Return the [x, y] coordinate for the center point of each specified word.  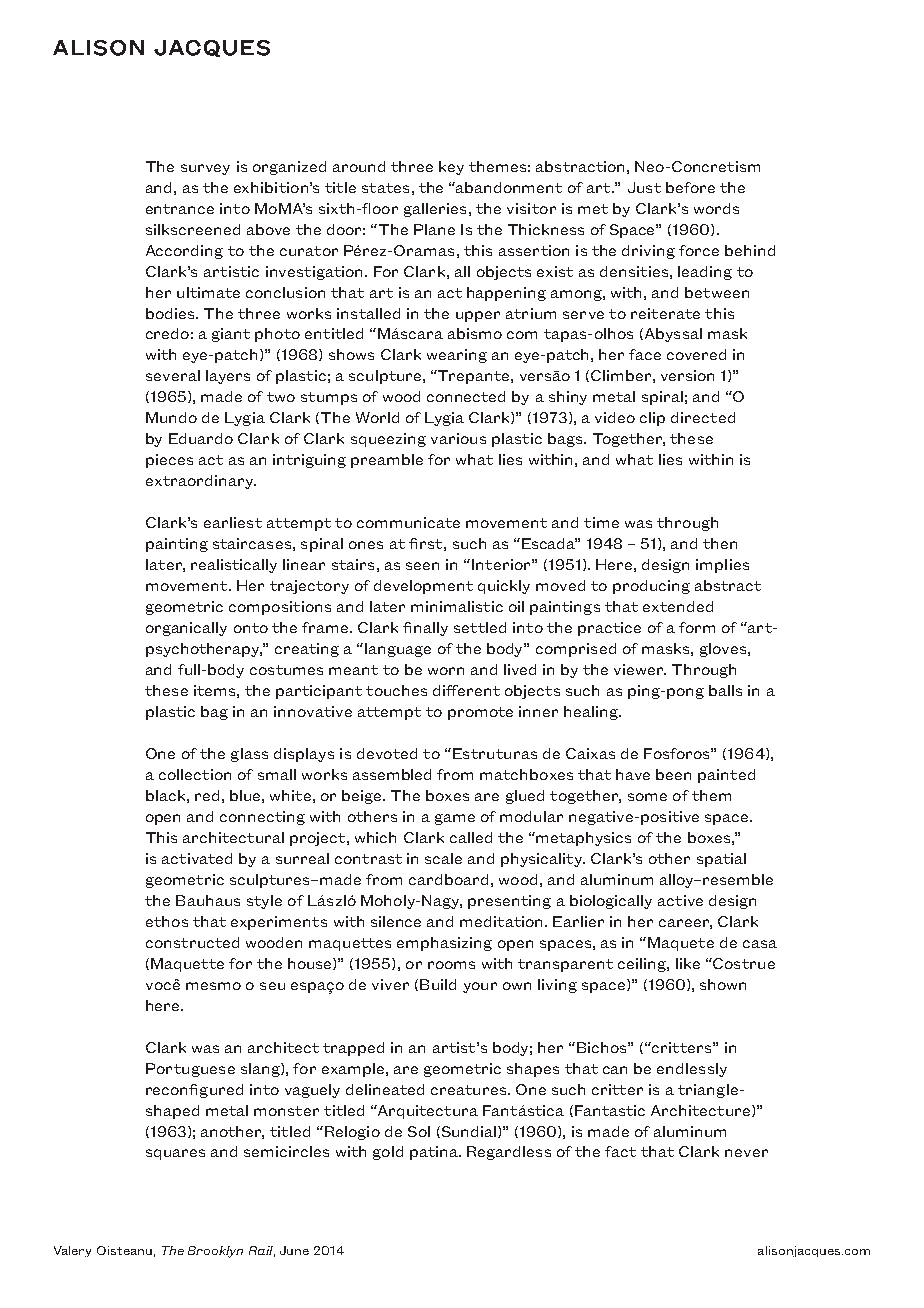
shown [723, 984]
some [647, 797]
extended [678, 606]
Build [438, 984]
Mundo [171, 417]
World [377, 417]
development [423, 587]
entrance [180, 209]
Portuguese [190, 1070]
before [690, 187]
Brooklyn [215, 1252]
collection [195, 774]
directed [703, 417]
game [455, 819]
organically [186, 629]
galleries [435, 210]
